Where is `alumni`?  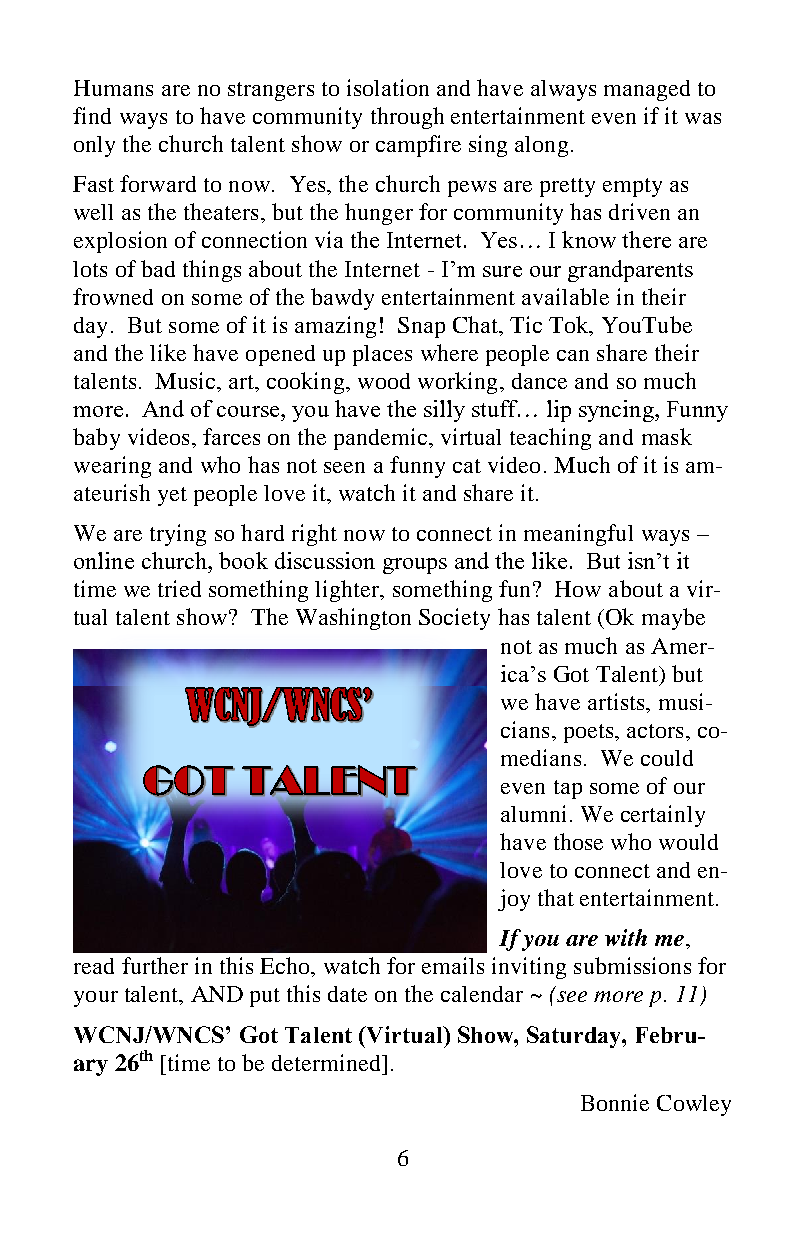 alumni is located at coordinates (533, 813).
